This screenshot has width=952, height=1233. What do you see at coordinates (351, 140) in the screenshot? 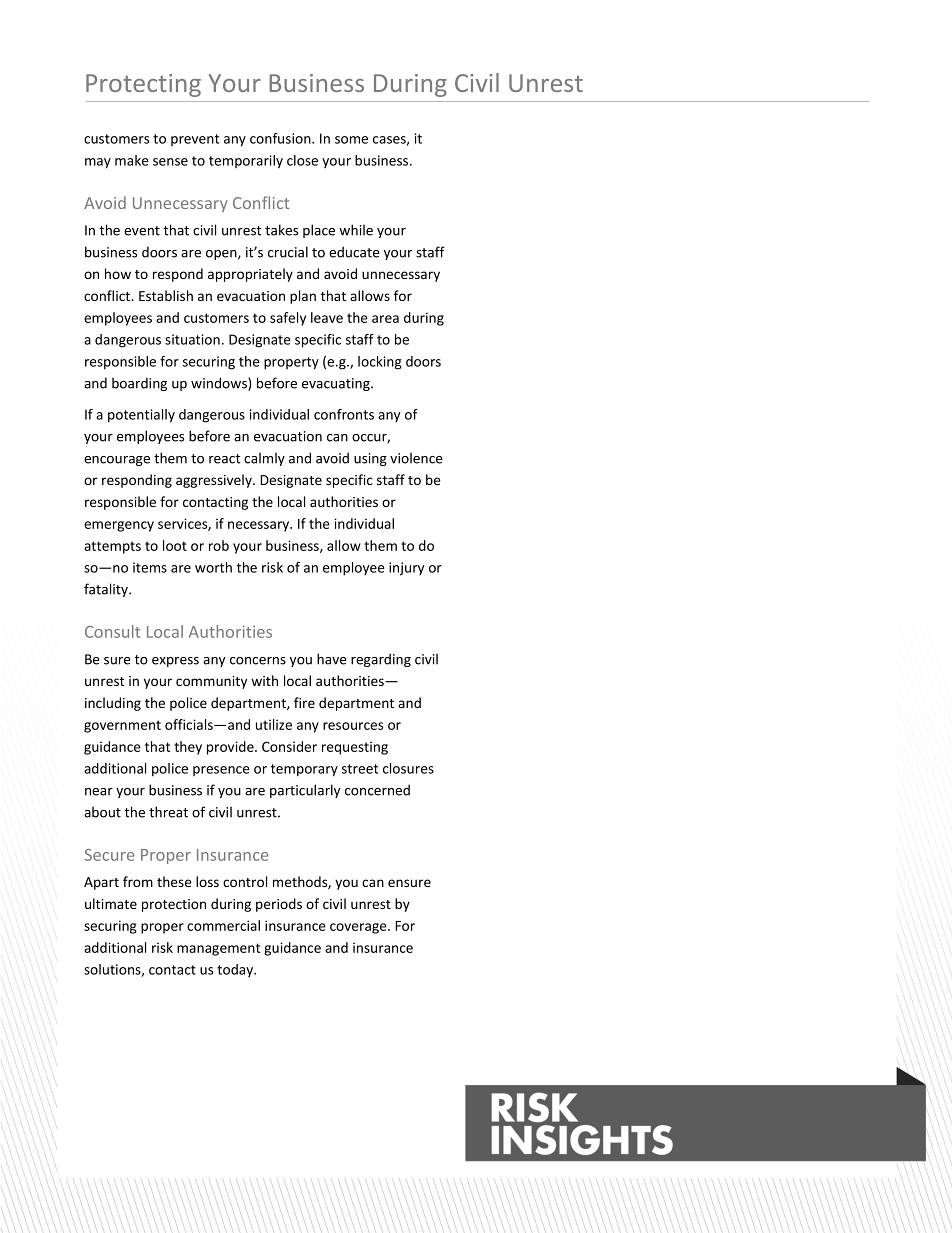
I see `some` at bounding box center [351, 140].
